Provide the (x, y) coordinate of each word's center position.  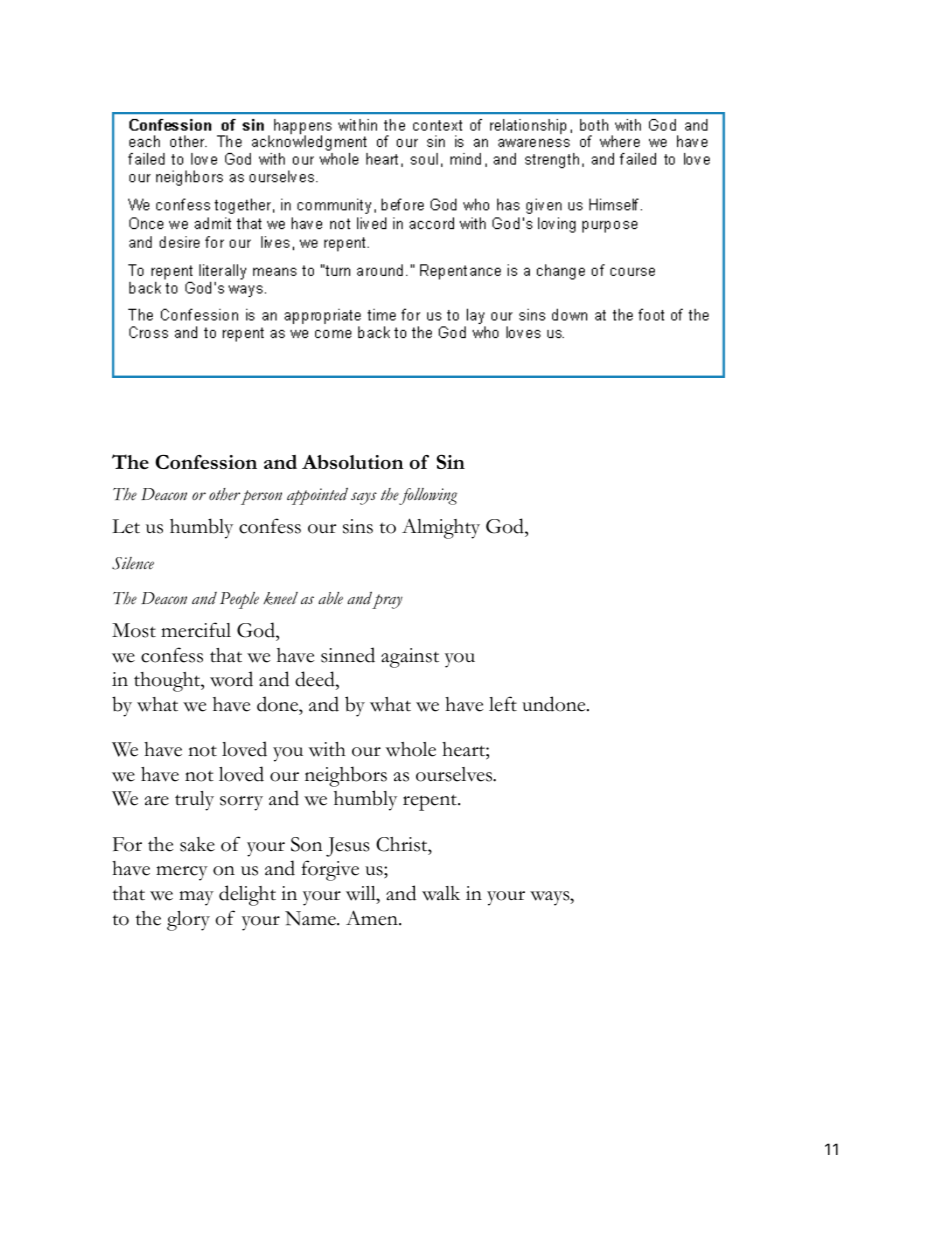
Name (311, 918)
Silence (133, 563)
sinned (348, 655)
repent (431, 802)
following (428, 496)
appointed (317, 496)
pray (387, 601)
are (157, 801)
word (231, 679)
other (224, 494)
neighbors (346, 776)
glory (188, 921)
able (330, 598)
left (503, 704)
